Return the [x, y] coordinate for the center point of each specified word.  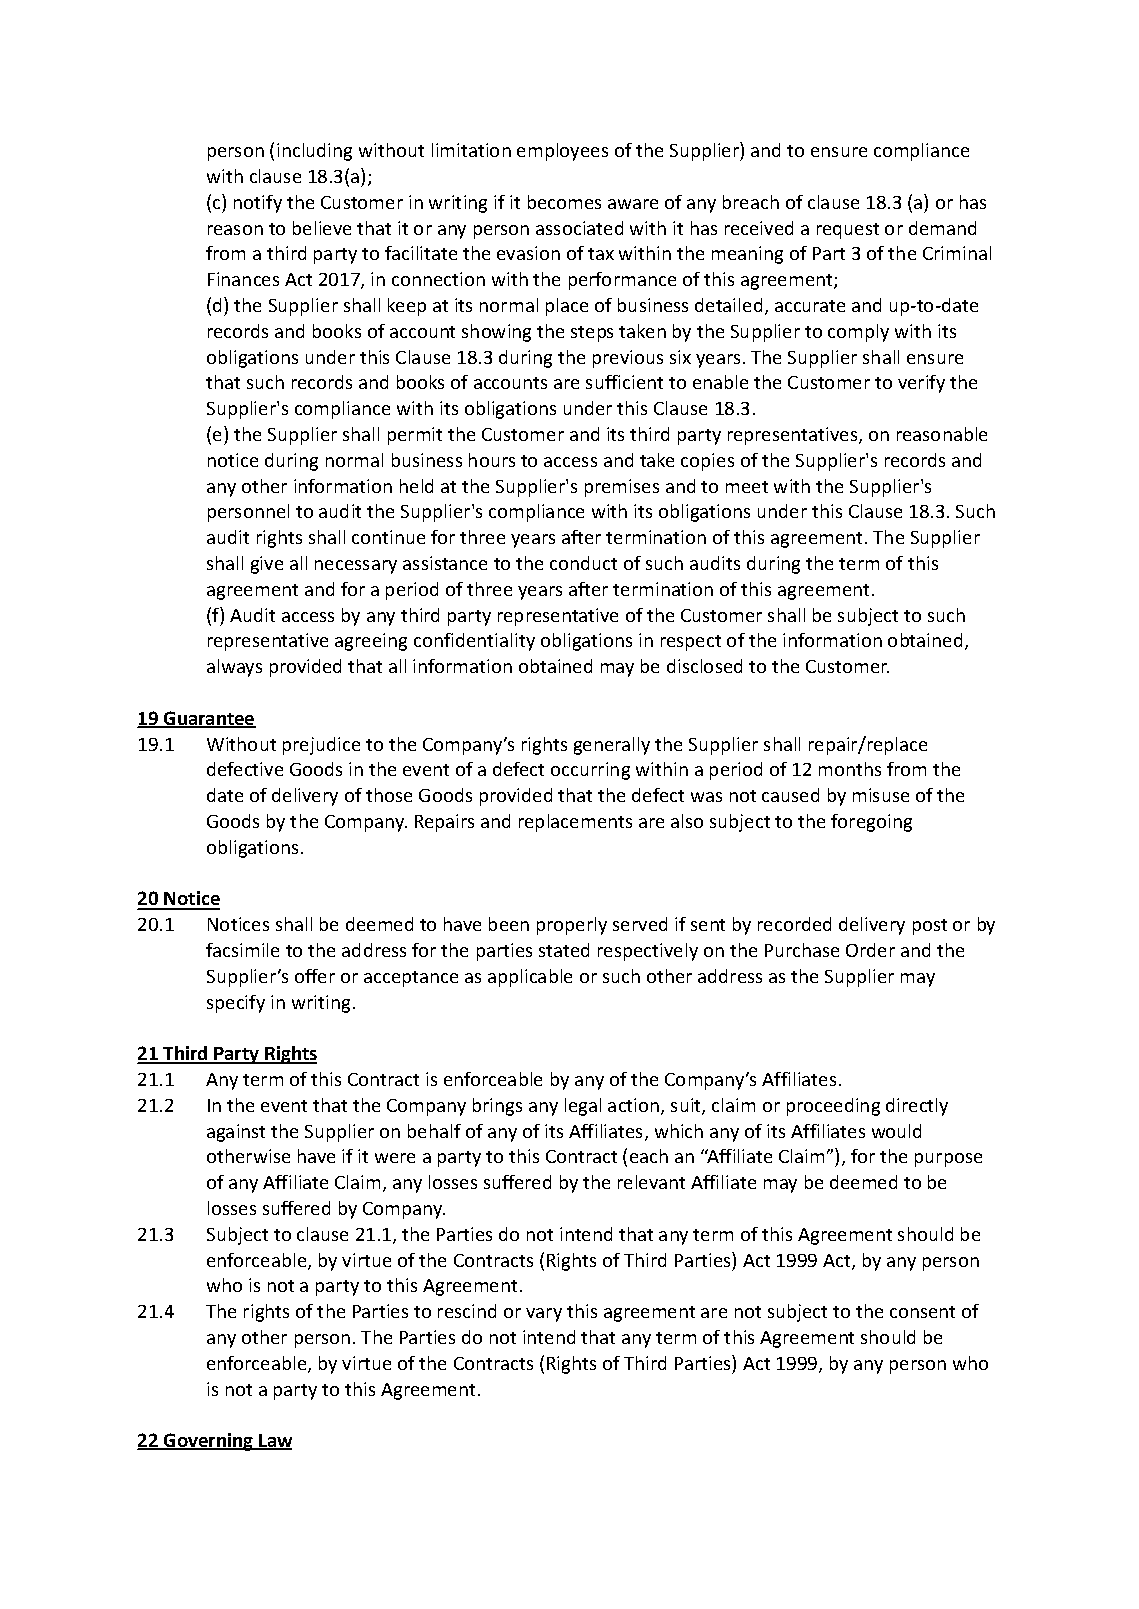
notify [258, 204]
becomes [564, 202]
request [848, 231]
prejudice [321, 746]
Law [274, 1442]
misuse [881, 795]
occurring [590, 771]
